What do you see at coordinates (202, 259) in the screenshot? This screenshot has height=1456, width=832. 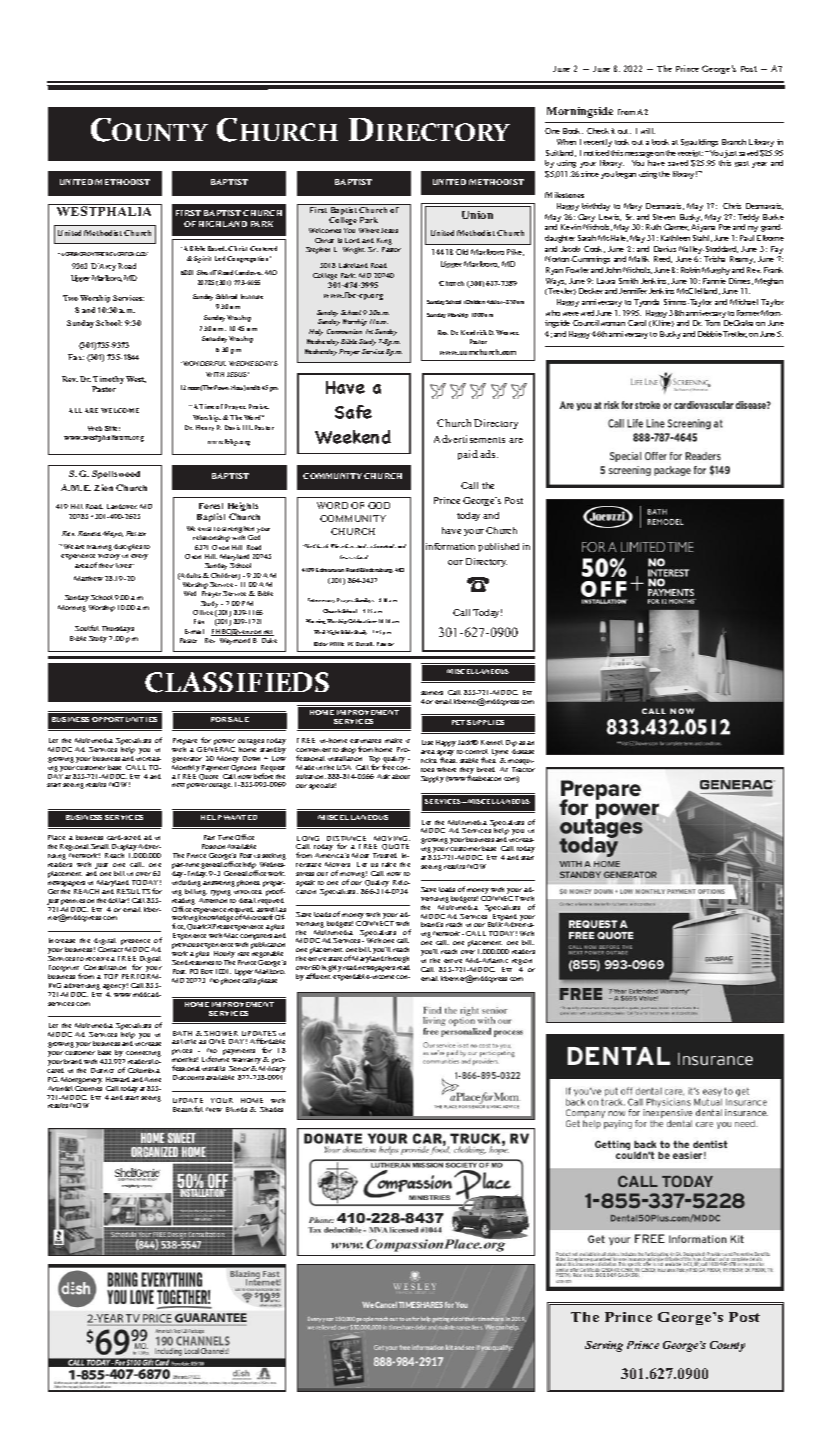 I see `Spirit` at bounding box center [202, 259].
